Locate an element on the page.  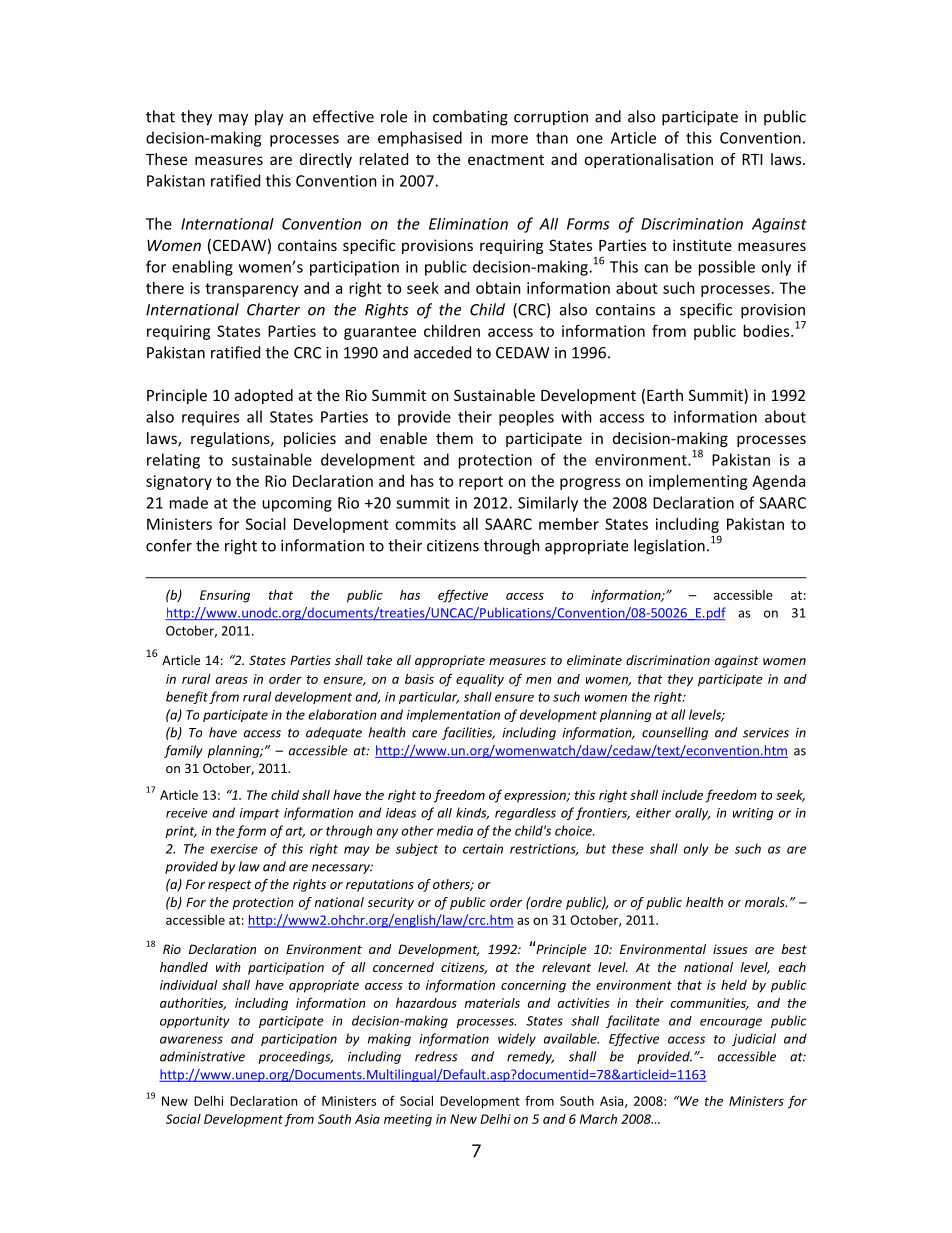
enactment is located at coordinates (506, 160).
